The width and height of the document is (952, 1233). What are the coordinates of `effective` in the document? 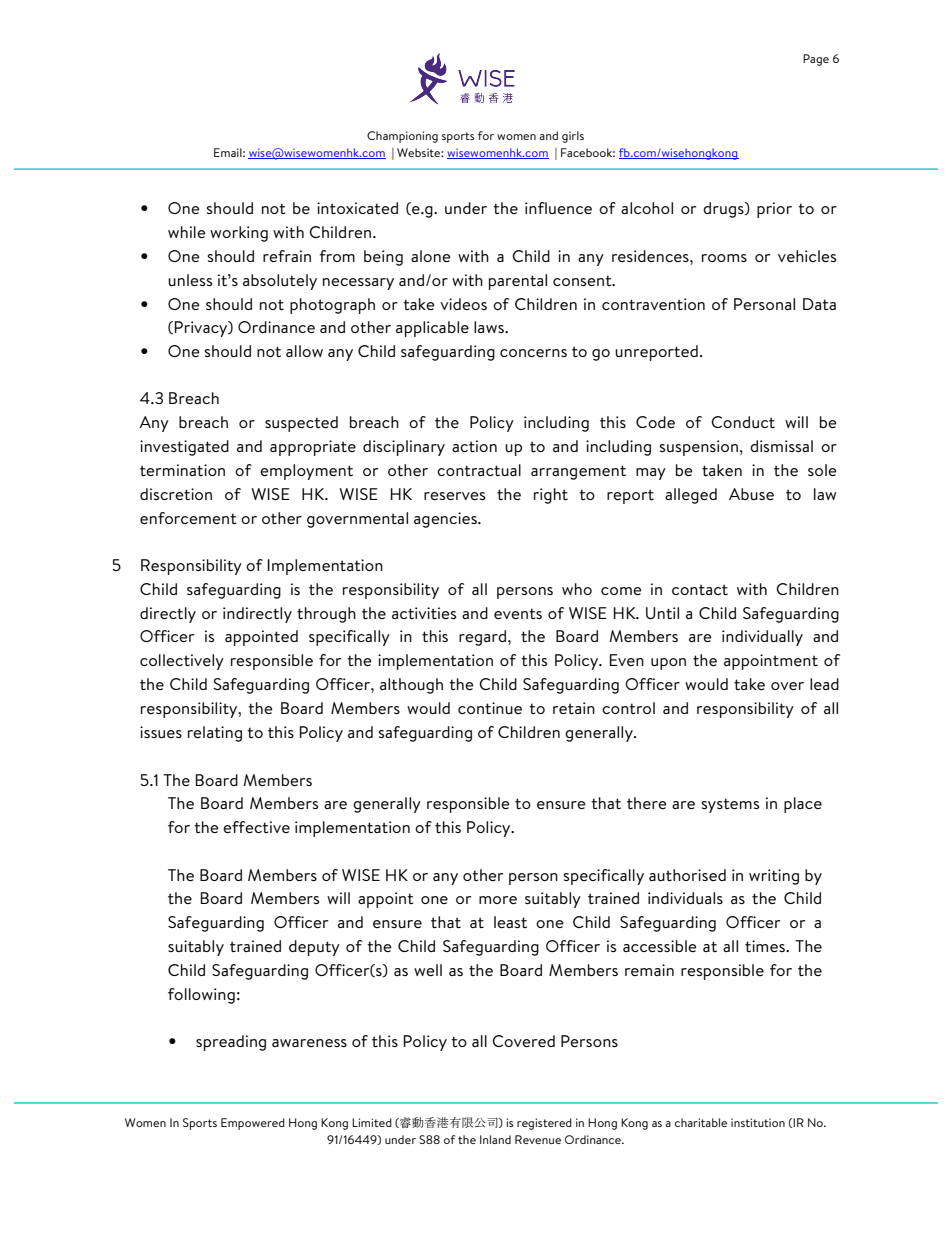 It's located at (256, 827).
